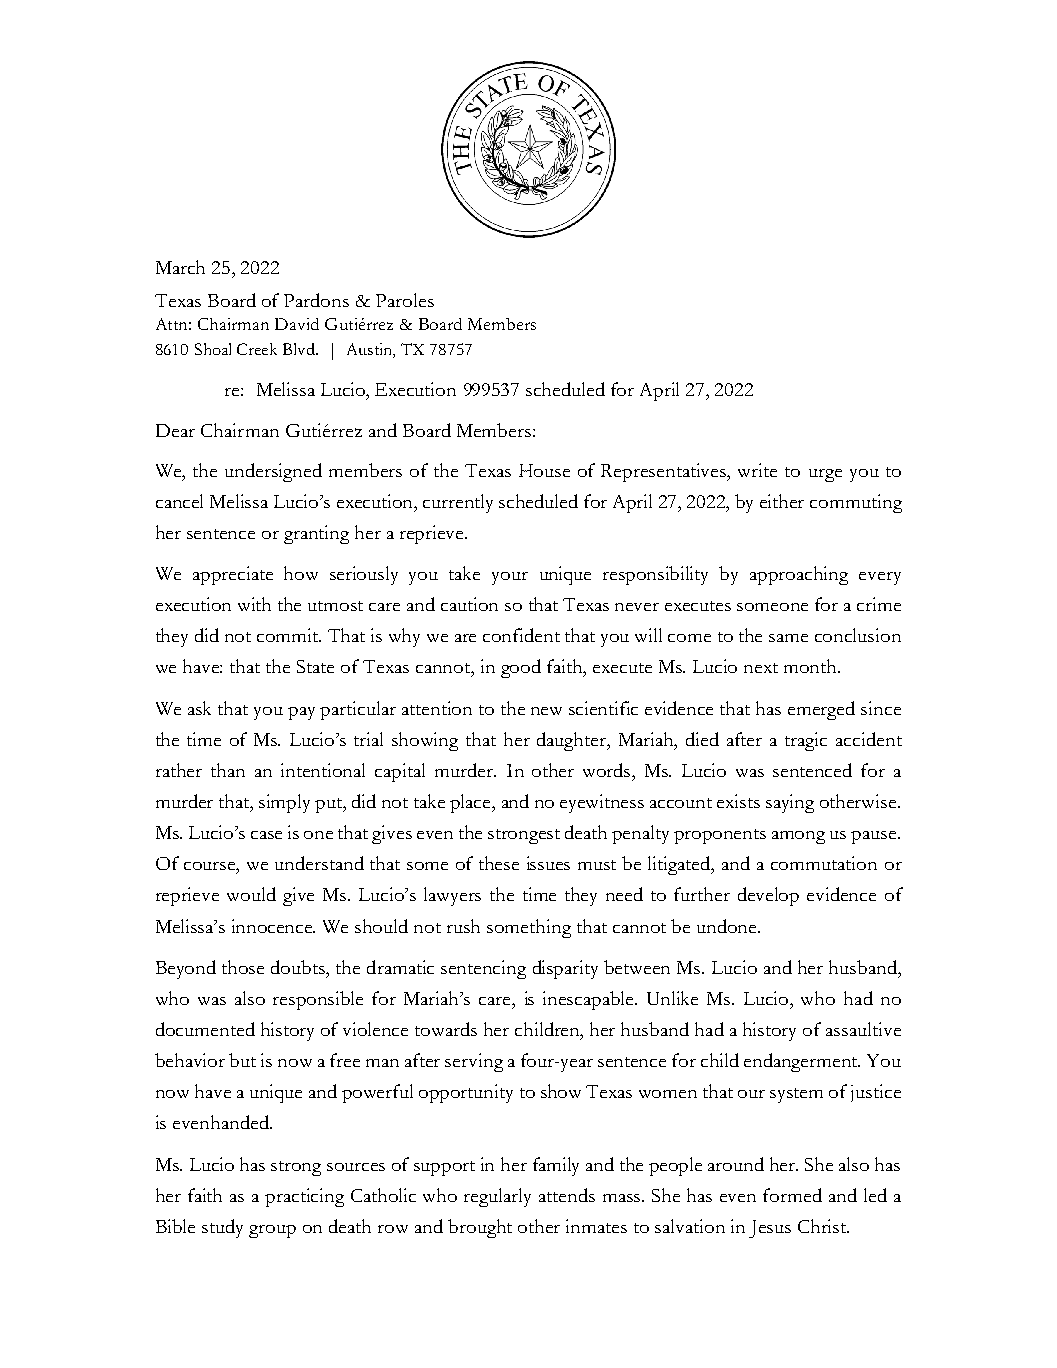  What do you see at coordinates (297, 324) in the document?
I see `David` at bounding box center [297, 324].
